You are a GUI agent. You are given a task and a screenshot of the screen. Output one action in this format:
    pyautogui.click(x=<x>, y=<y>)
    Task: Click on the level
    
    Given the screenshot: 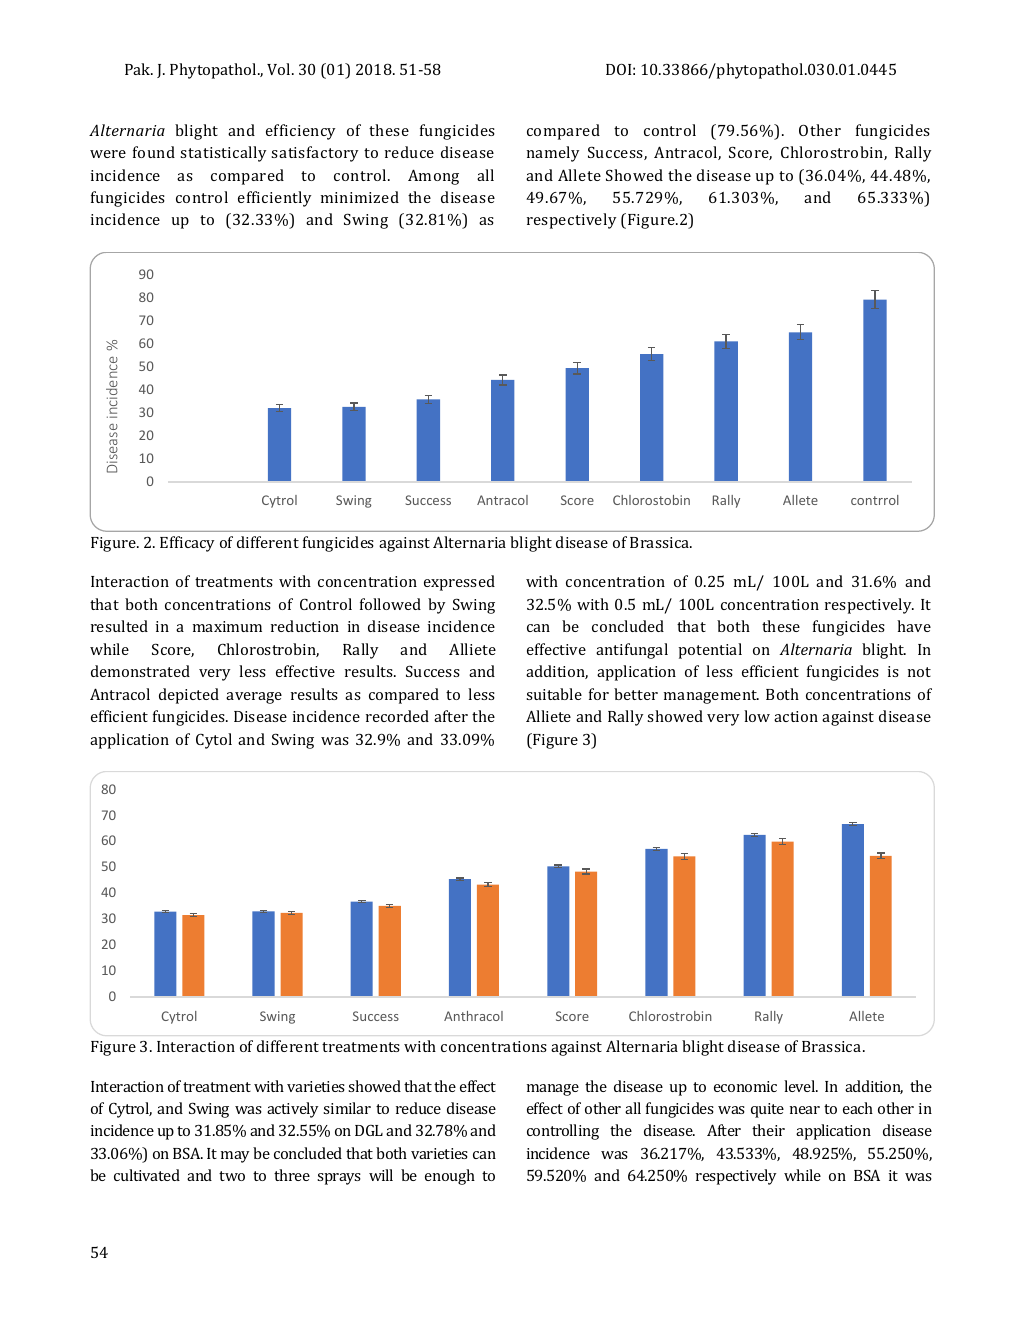 What is the action you would take?
    pyautogui.click(x=801, y=1086)
